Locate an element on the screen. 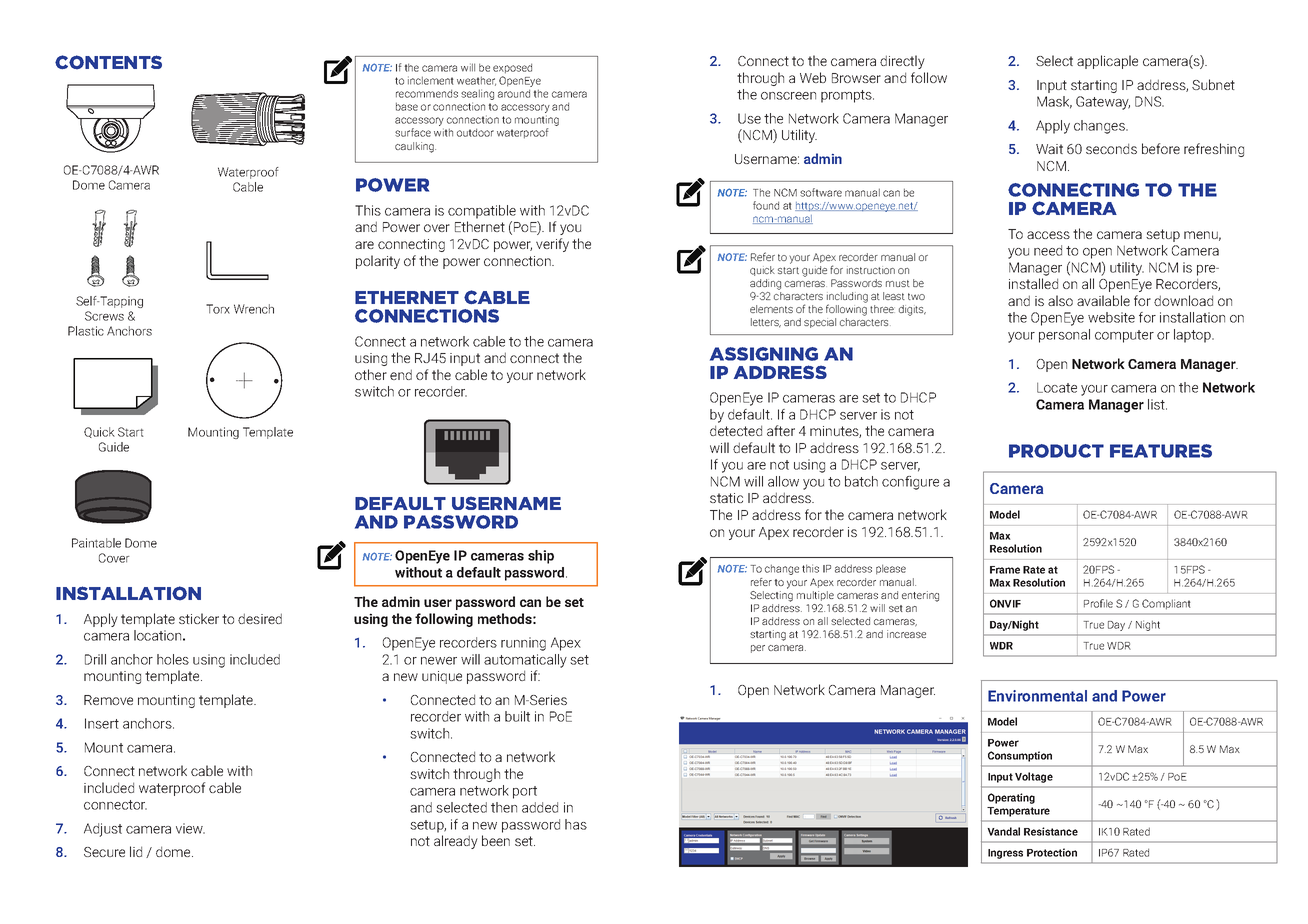 This screenshot has width=1308, height=924. view is located at coordinates (190, 828).
